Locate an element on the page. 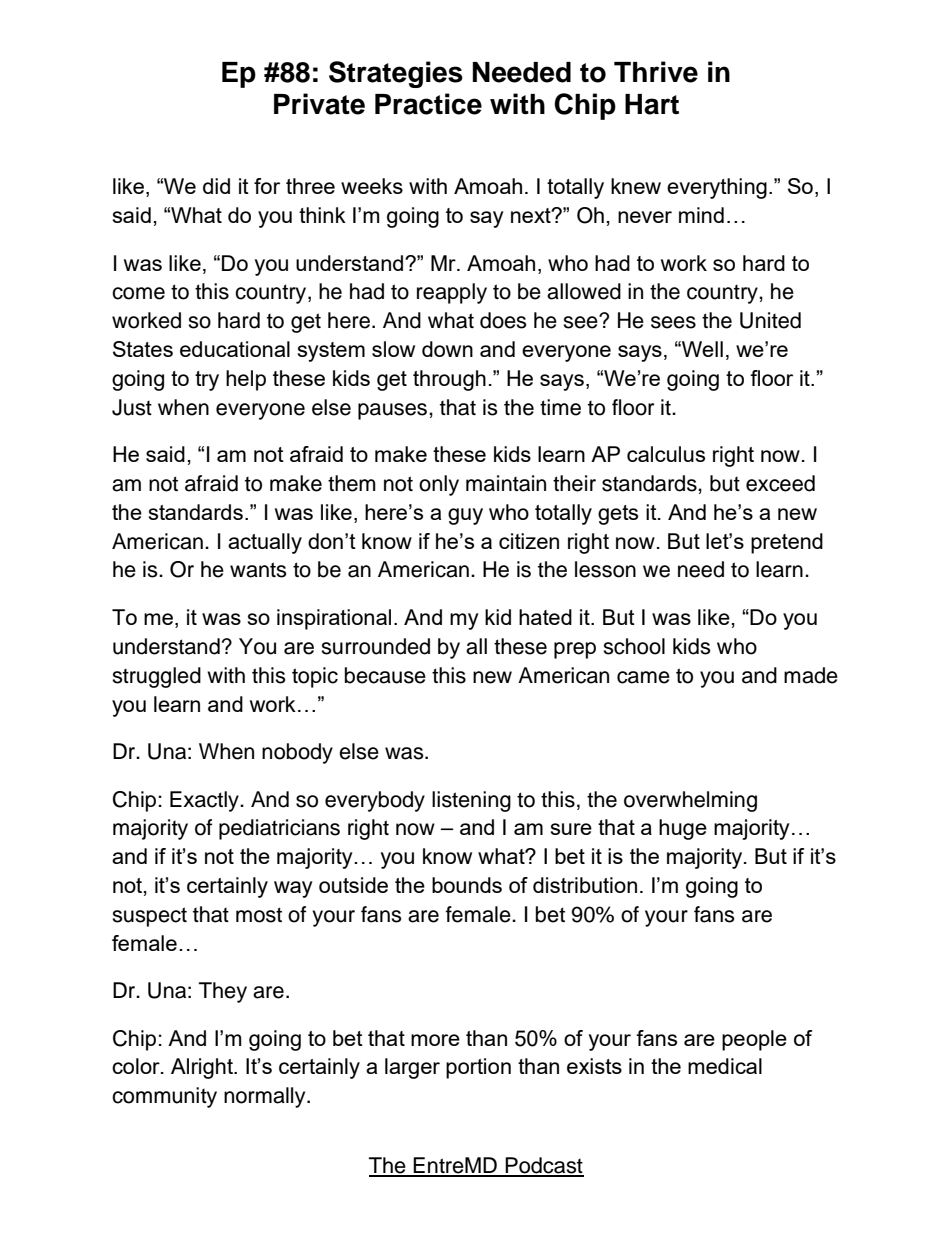 This image has width=952, height=1233. down is located at coordinates (447, 349).
